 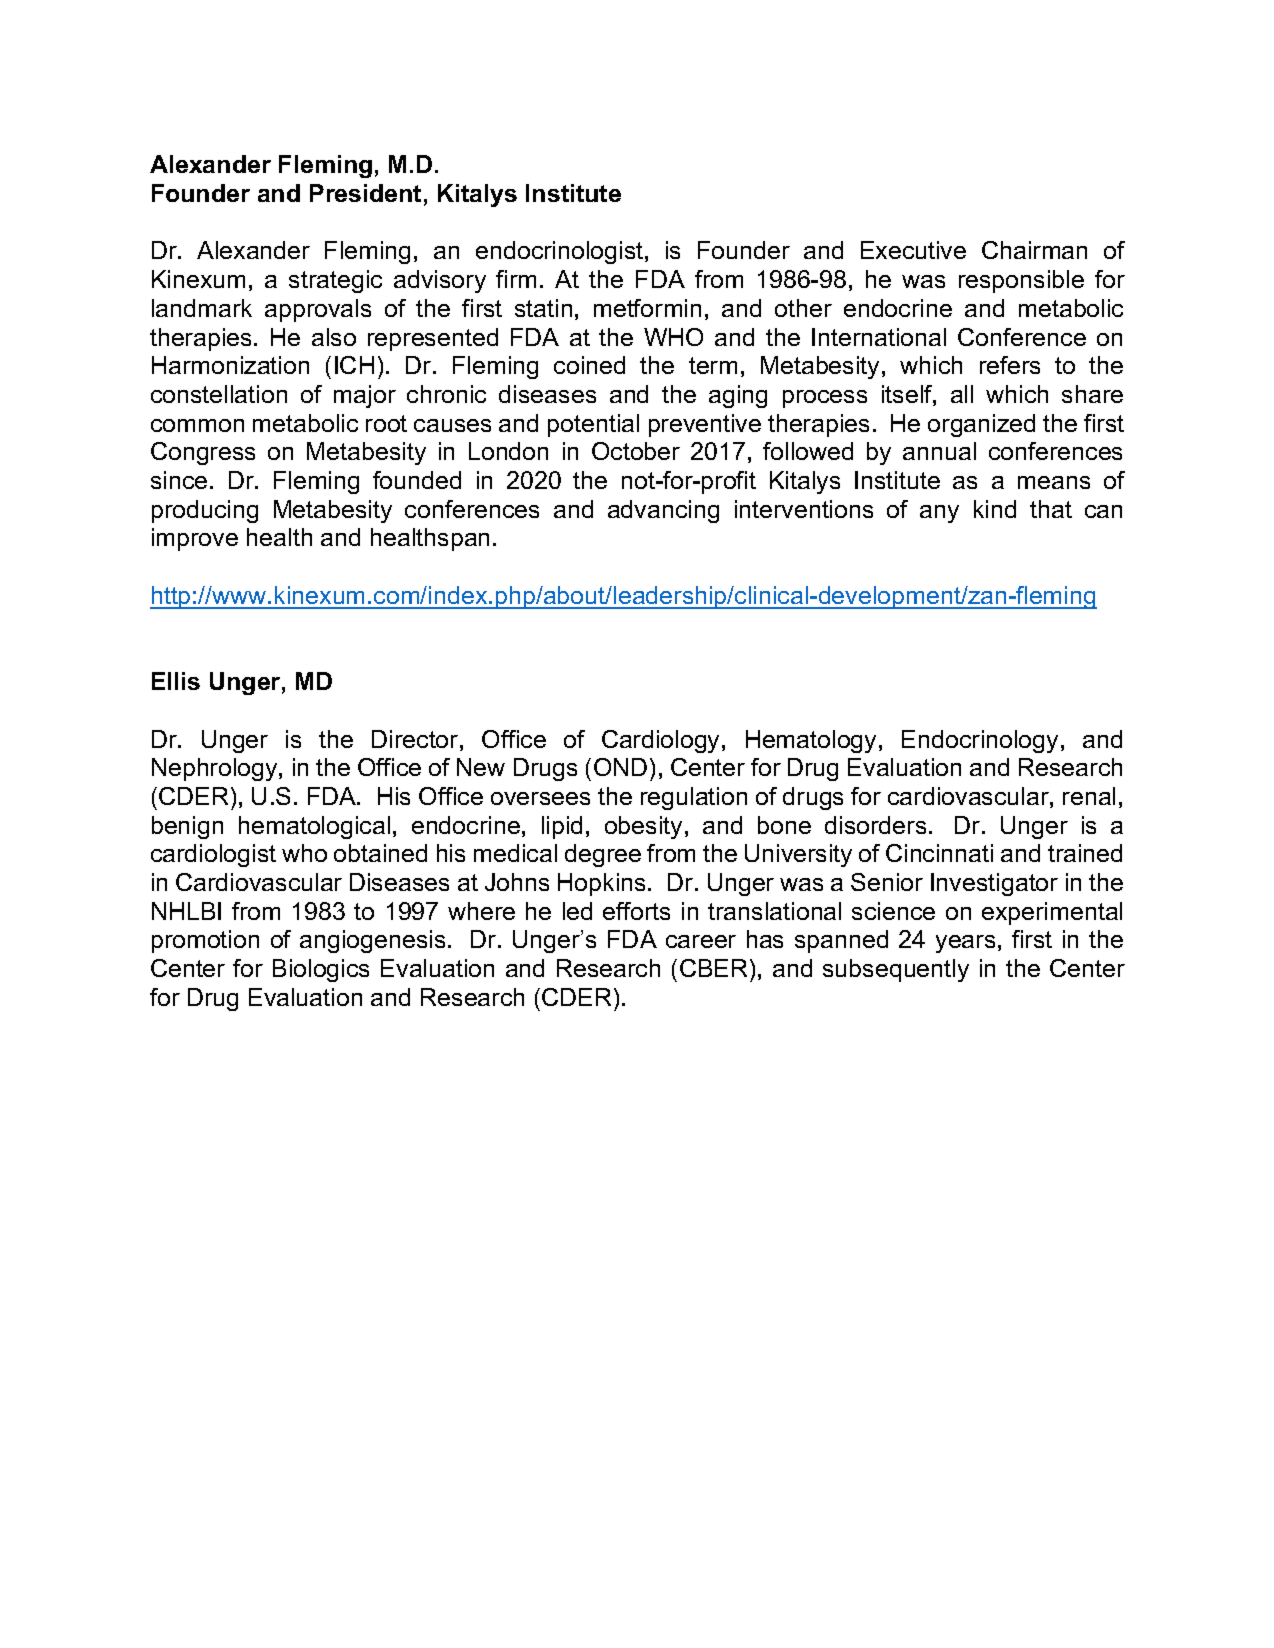 What do you see at coordinates (663, 511) in the page?
I see `advancing` at bounding box center [663, 511].
